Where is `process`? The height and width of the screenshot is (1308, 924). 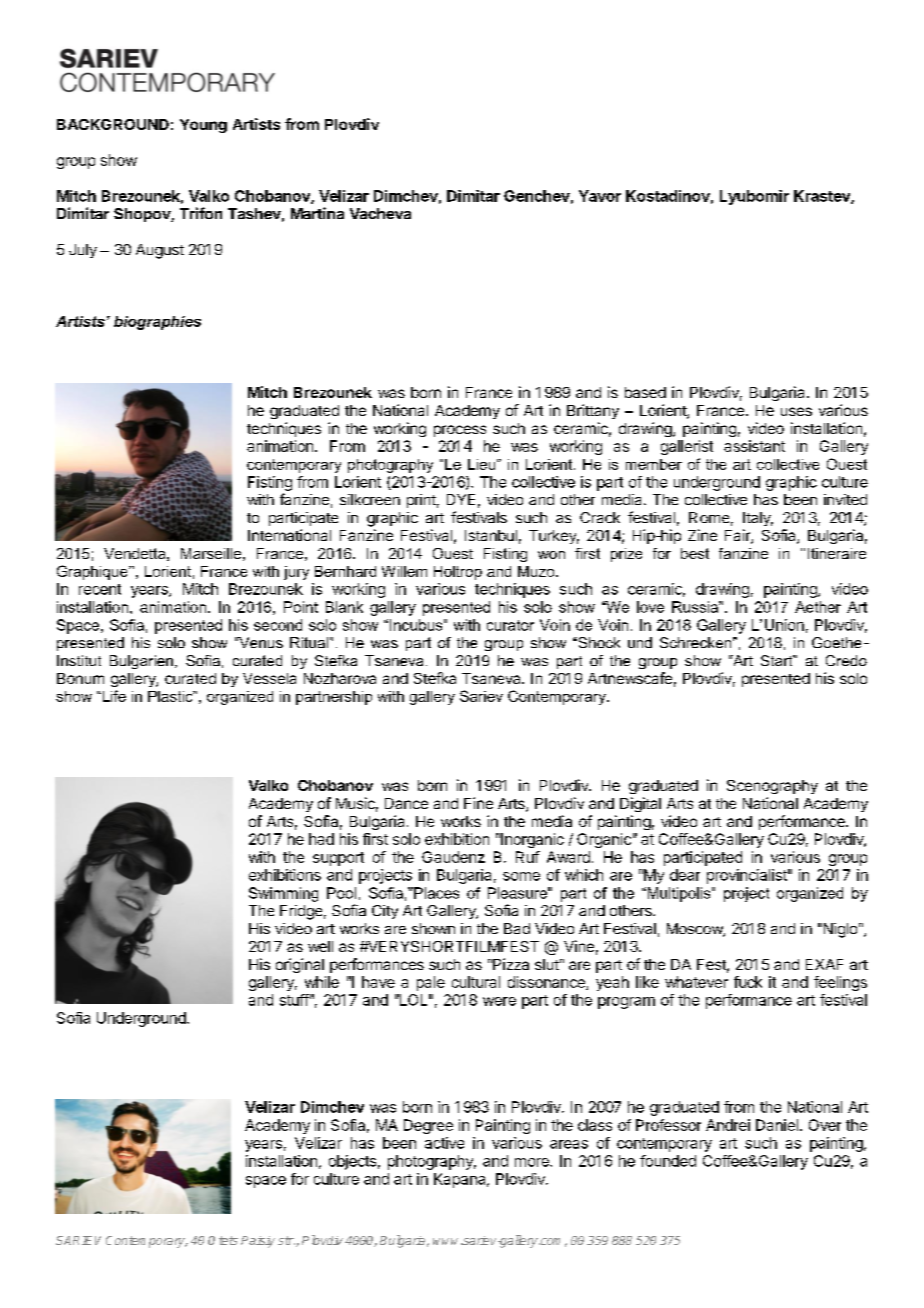
process is located at coordinates (460, 431).
